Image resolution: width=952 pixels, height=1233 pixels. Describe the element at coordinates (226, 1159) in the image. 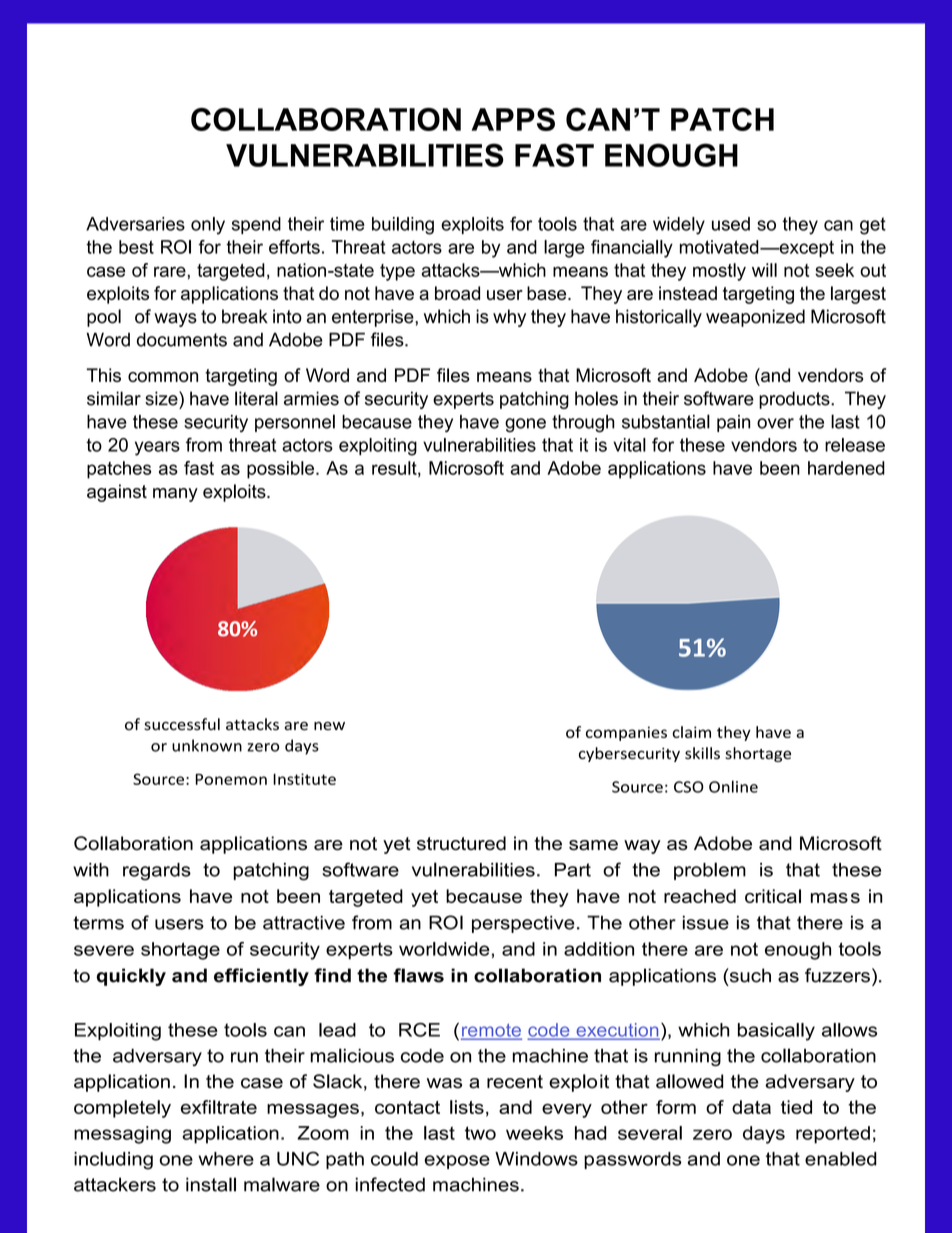

I see `where` at that location.
